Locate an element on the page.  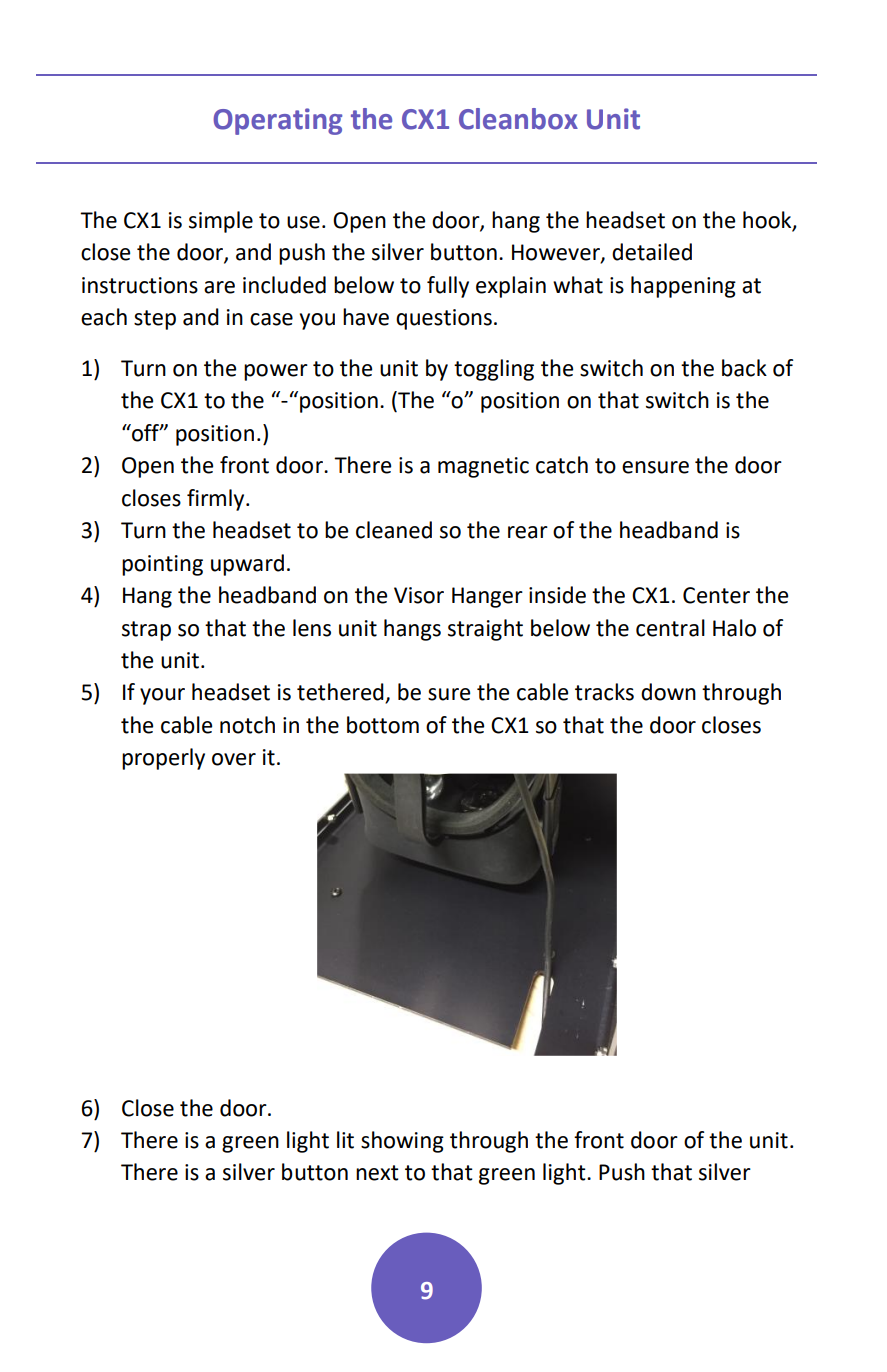
simple is located at coordinates (221, 222).
